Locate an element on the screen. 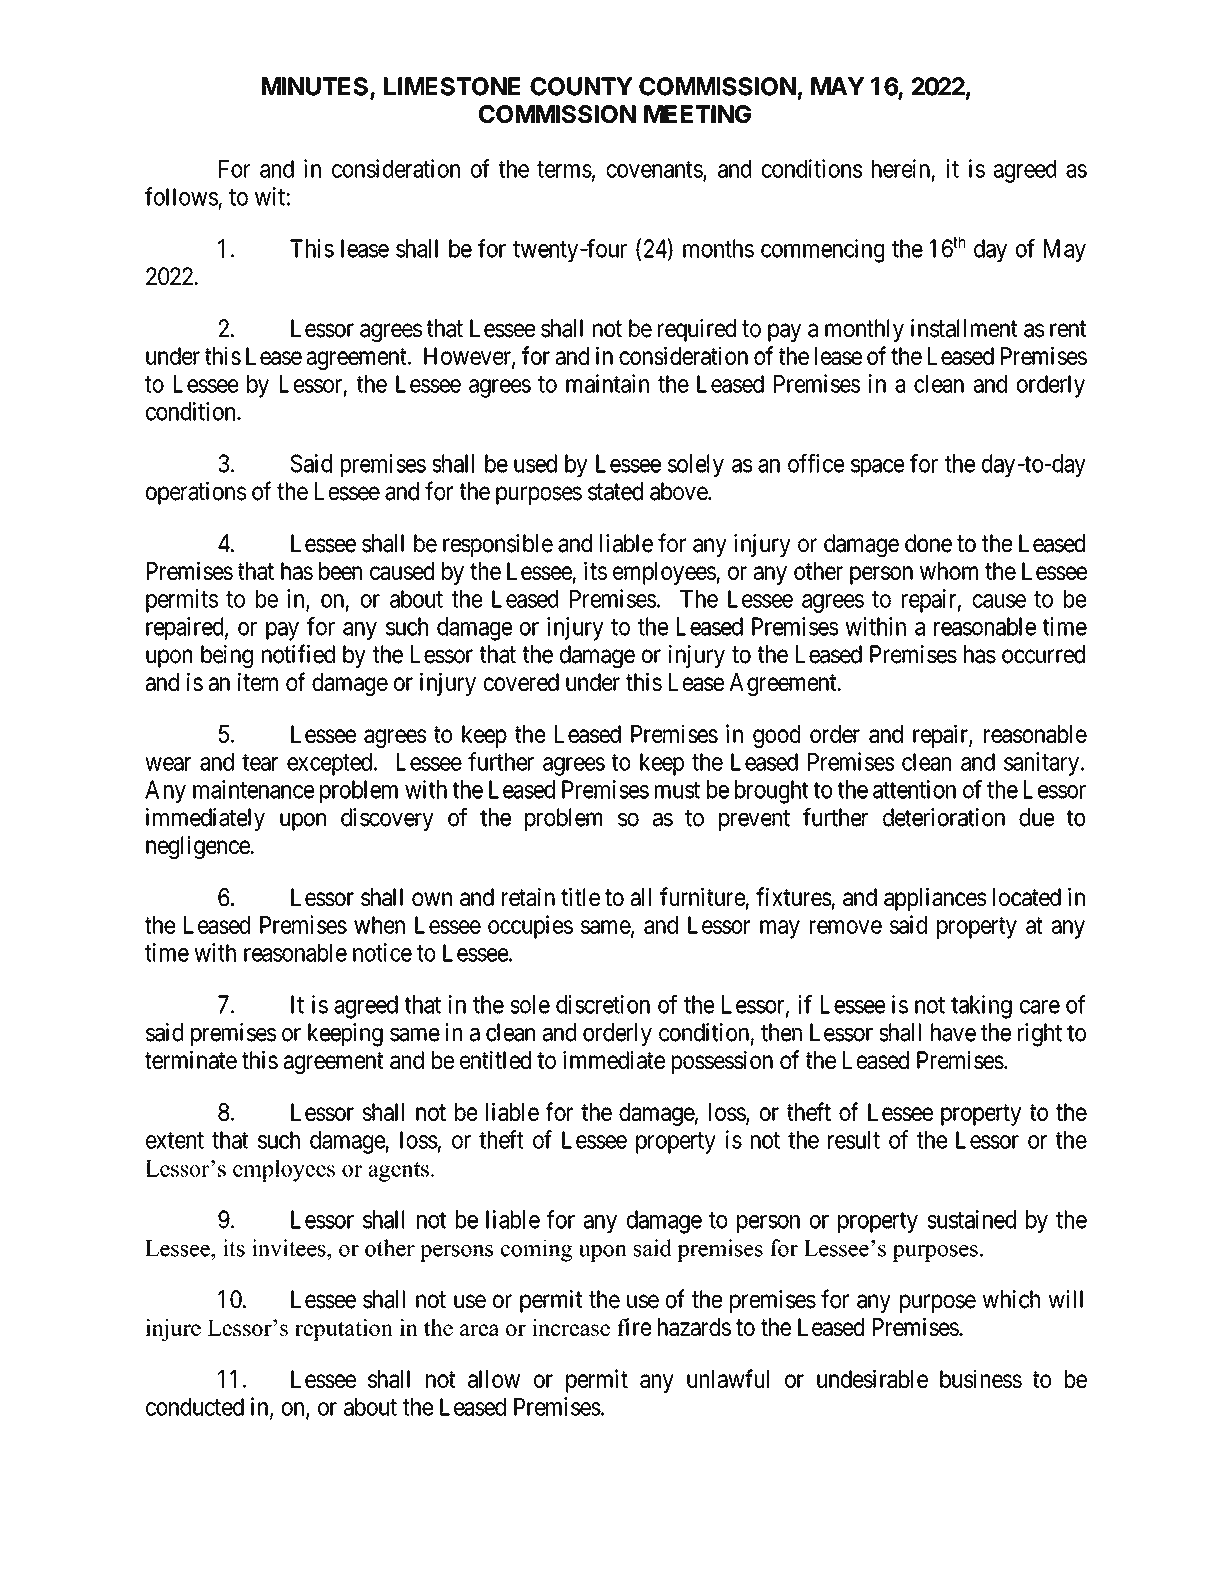  reputation is located at coordinates (344, 1330).
